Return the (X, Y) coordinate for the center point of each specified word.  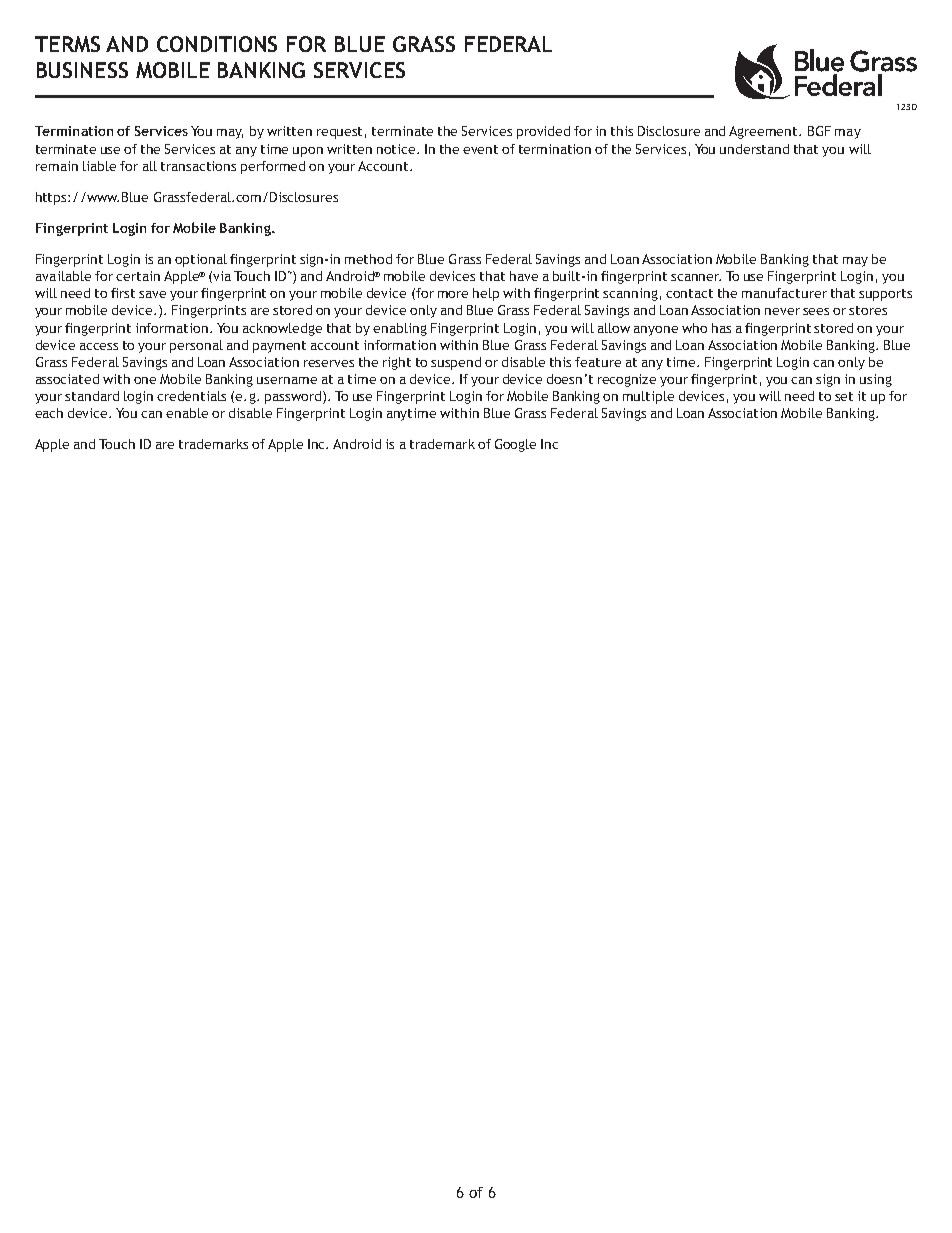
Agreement (764, 132)
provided (543, 132)
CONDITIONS (217, 44)
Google (515, 445)
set (844, 396)
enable (187, 413)
